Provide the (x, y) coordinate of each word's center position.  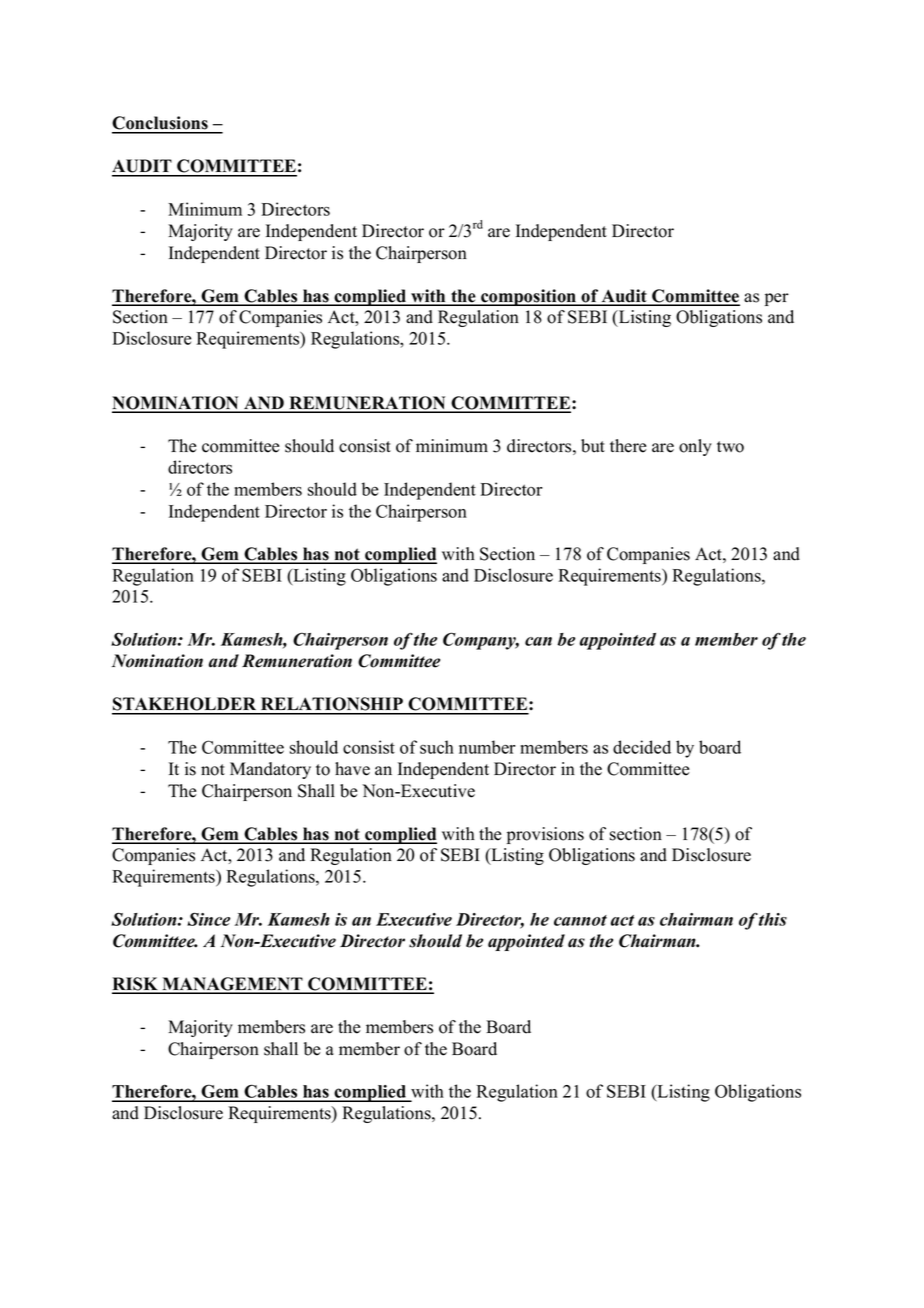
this (773, 919)
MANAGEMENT (232, 985)
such (437, 747)
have (352, 769)
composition (529, 297)
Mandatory (270, 770)
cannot (580, 920)
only (695, 447)
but (593, 446)
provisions (545, 835)
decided (642, 747)
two (730, 447)
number (487, 747)
